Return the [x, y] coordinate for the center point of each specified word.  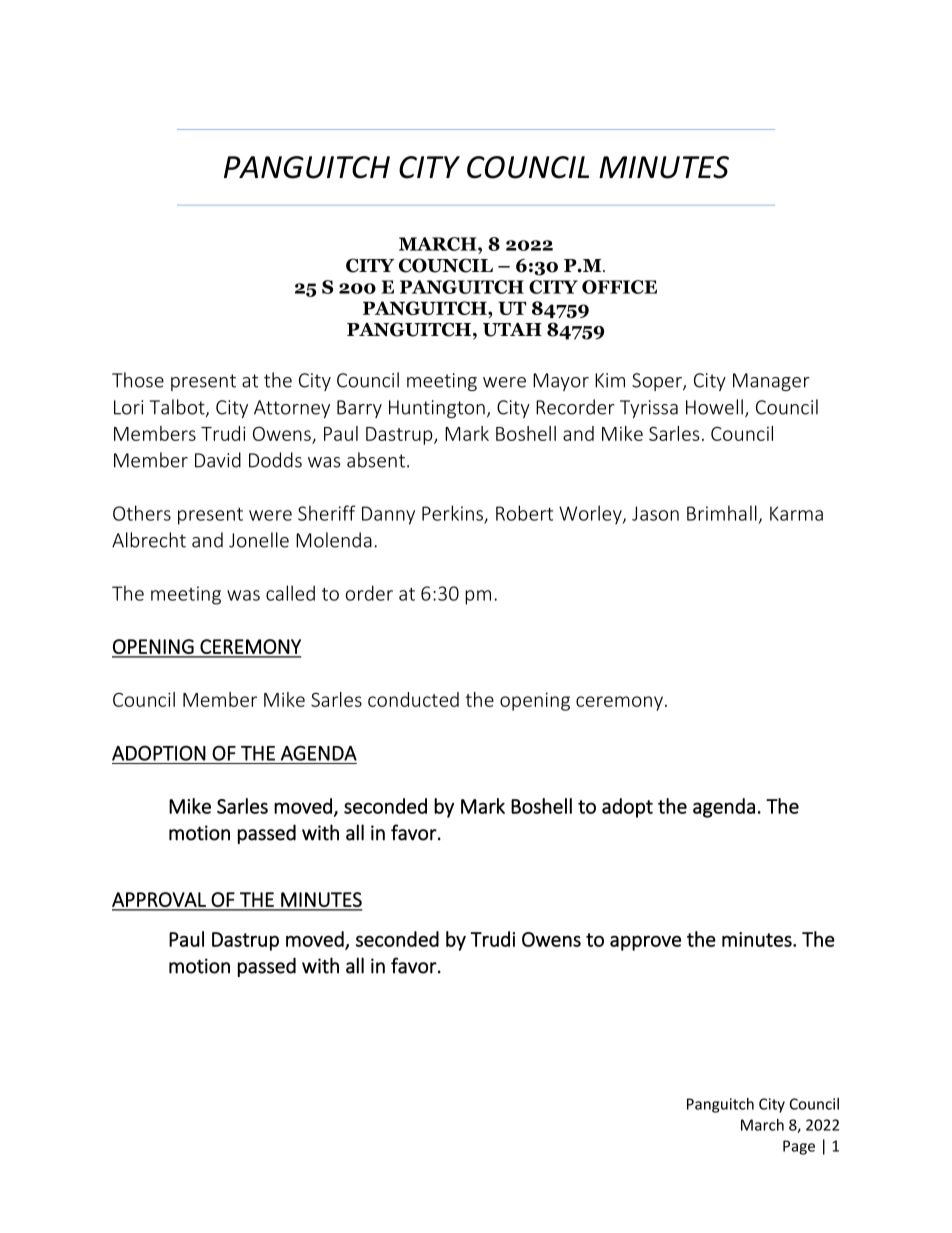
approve [645, 943]
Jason [655, 513]
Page [799, 1147]
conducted [413, 699]
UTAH [512, 330]
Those [138, 380]
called [290, 593]
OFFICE [619, 287]
